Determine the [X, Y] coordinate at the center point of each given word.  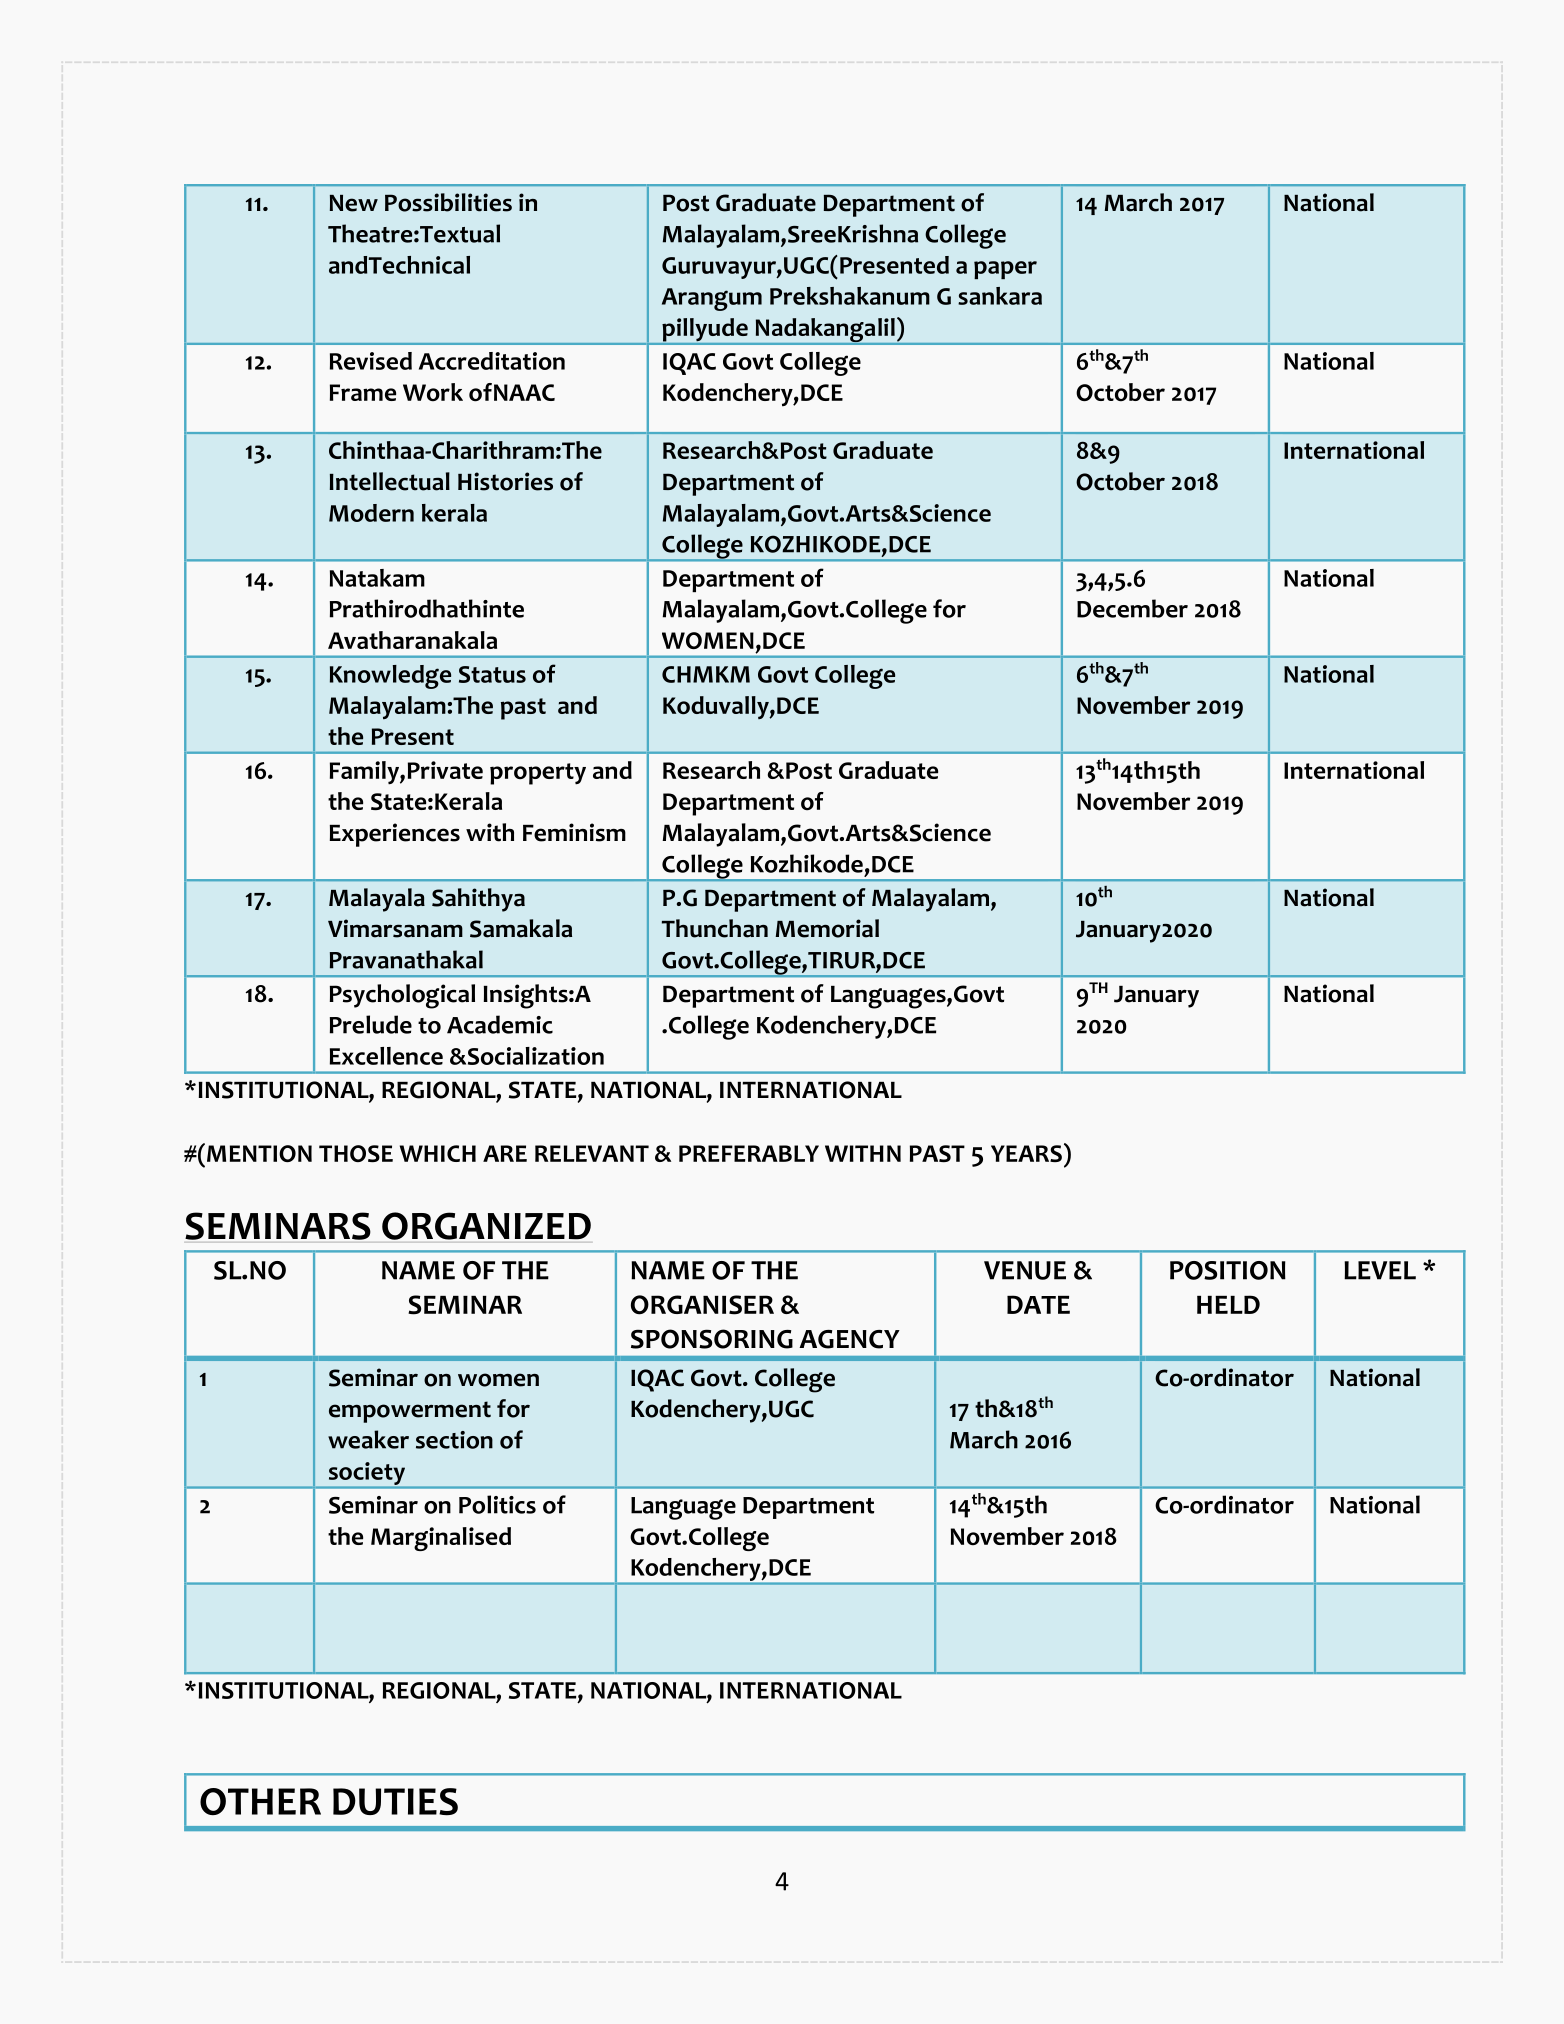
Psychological [402, 996]
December [1132, 608]
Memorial [827, 928]
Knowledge [390, 677]
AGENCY [849, 1339]
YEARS [1026, 1153]
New [354, 203]
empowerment [410, 1412]
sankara [1000, 296]
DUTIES [395, 1802]
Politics [497, 1504]
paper [1005, 270]
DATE [1038, 1304]
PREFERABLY [749, 1153]
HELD [1228, 1304]
